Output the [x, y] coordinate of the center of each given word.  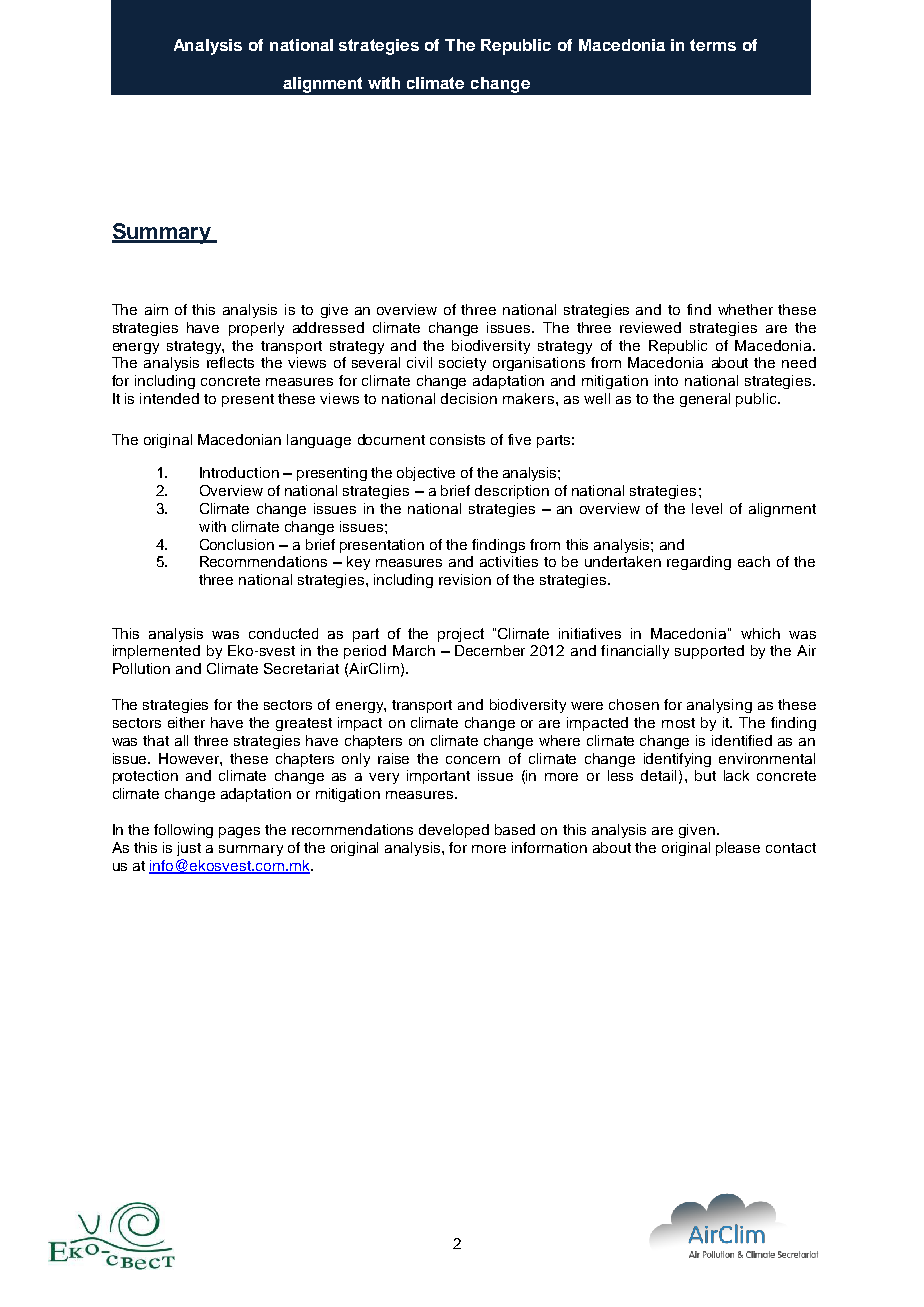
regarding [699, 563]
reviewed [650, 327]
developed [454, 831]
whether [745, 309]
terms [713, 45]
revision [465, 579]
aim [156, 309]
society [462, 364]
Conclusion [237, 544]
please [738, 849]
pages [239, 832]
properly [256, 329]
